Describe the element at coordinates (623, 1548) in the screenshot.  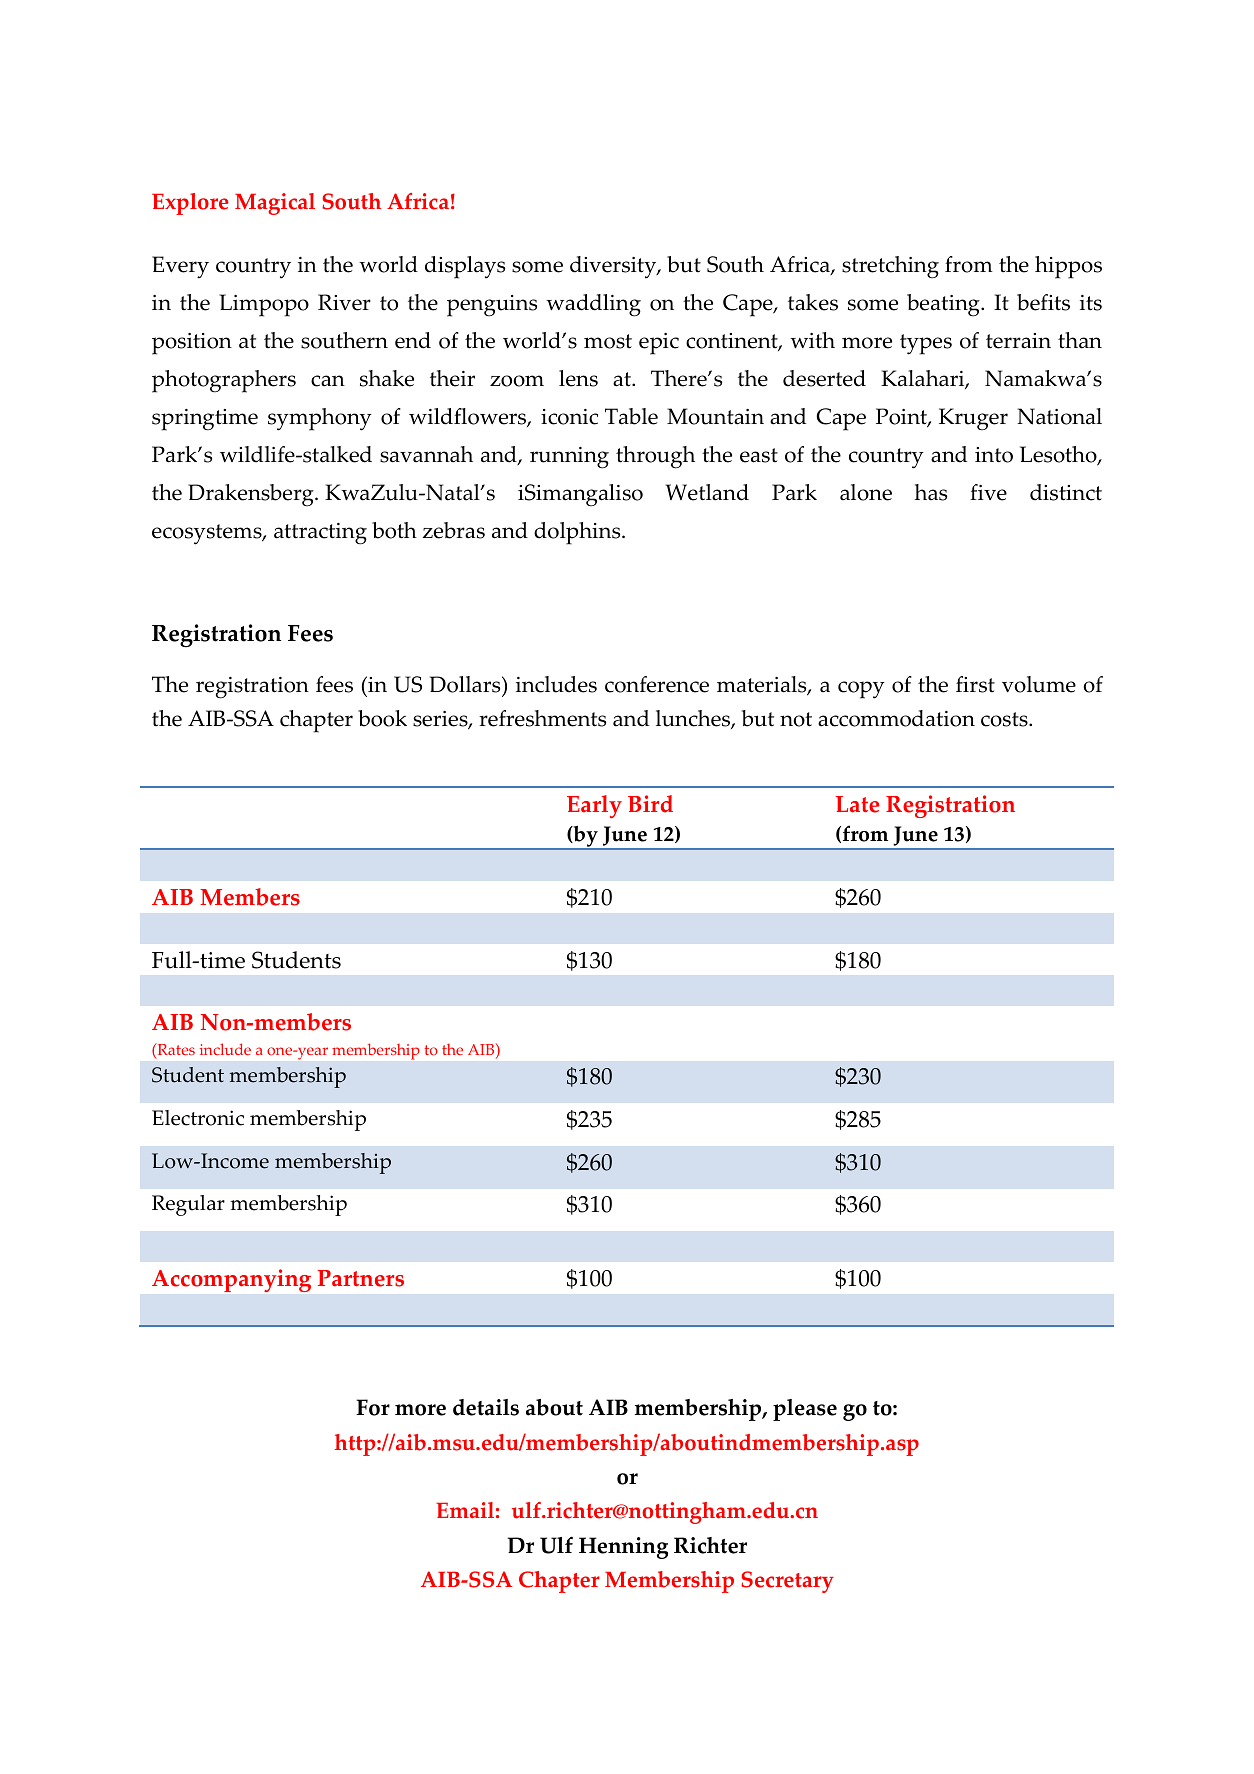
I see `Henning` at that location.
